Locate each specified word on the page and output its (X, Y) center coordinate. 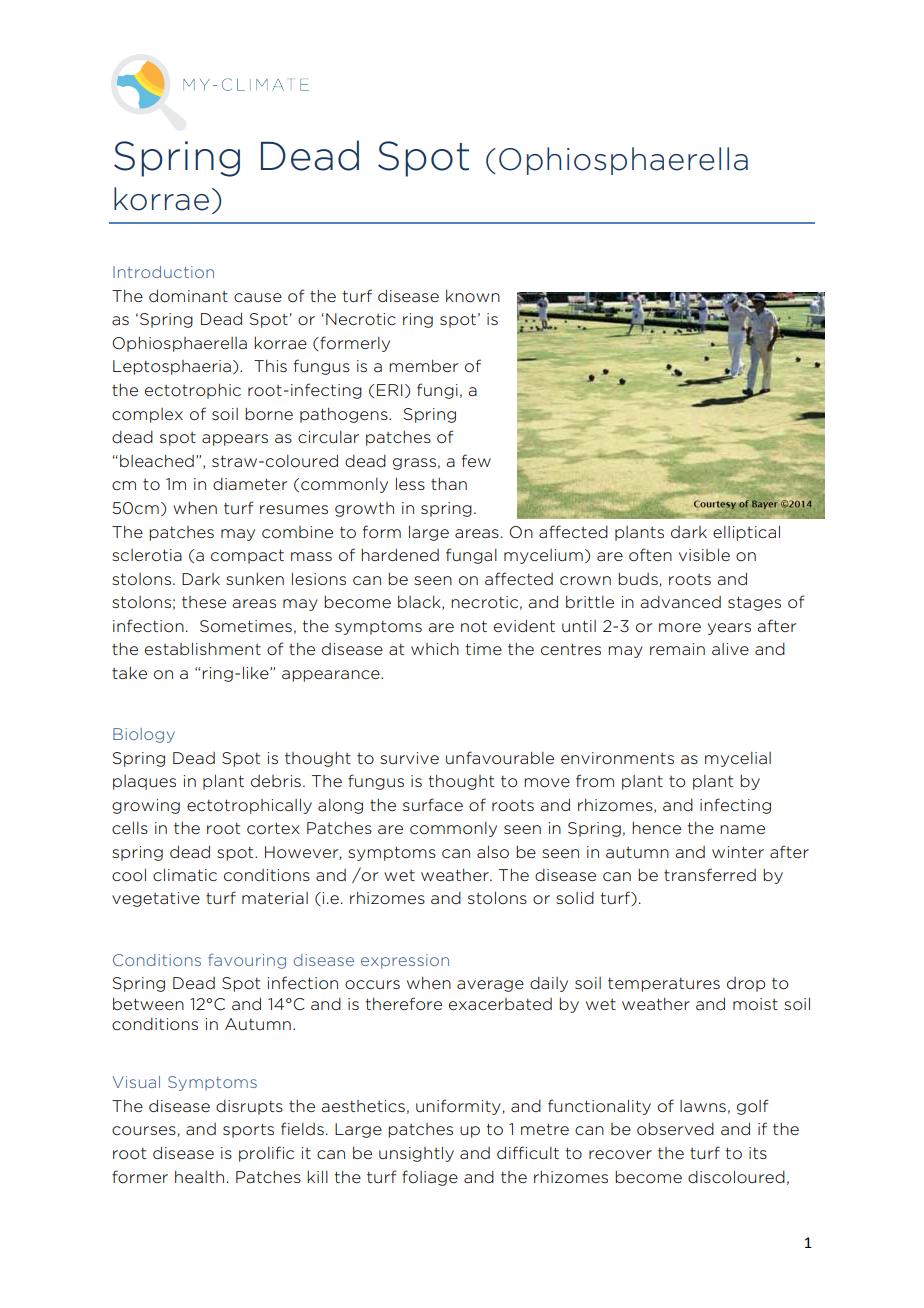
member (423, 366)
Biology (144, 735)
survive (409, 758)
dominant (188, 296)
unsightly (416, 1154)
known (473, 296)
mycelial (738, 759)
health (199, 1177)
